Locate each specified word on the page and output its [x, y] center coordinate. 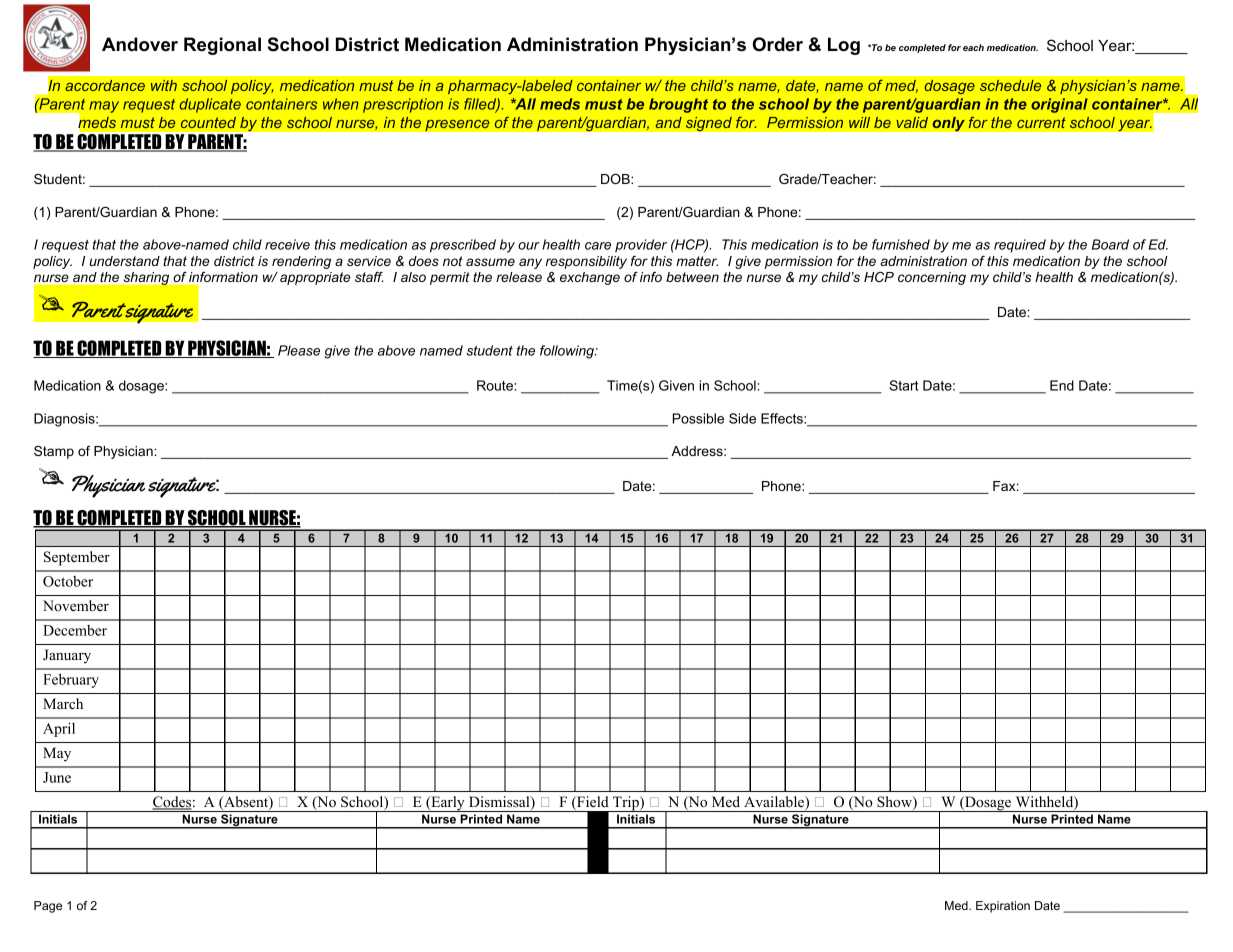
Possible [698, 418]
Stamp [54, 452]
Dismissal [500, 803]
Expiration [1003, 907]
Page [48, 907]
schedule [1010, 85]
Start [903, 385]
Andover [140, 44]
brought [678, 105]
